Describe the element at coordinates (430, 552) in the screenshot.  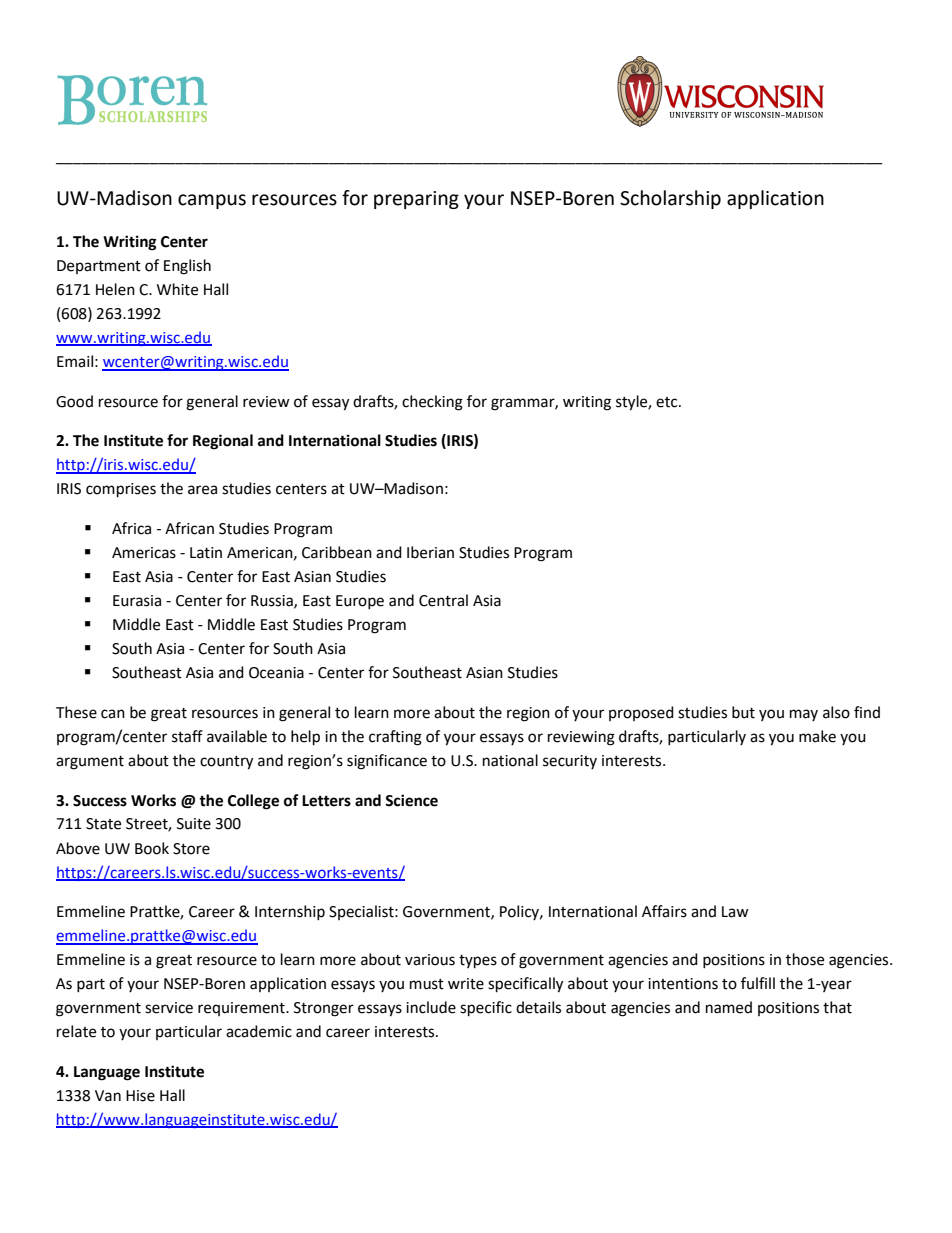
I see `Iberian` at that location.
